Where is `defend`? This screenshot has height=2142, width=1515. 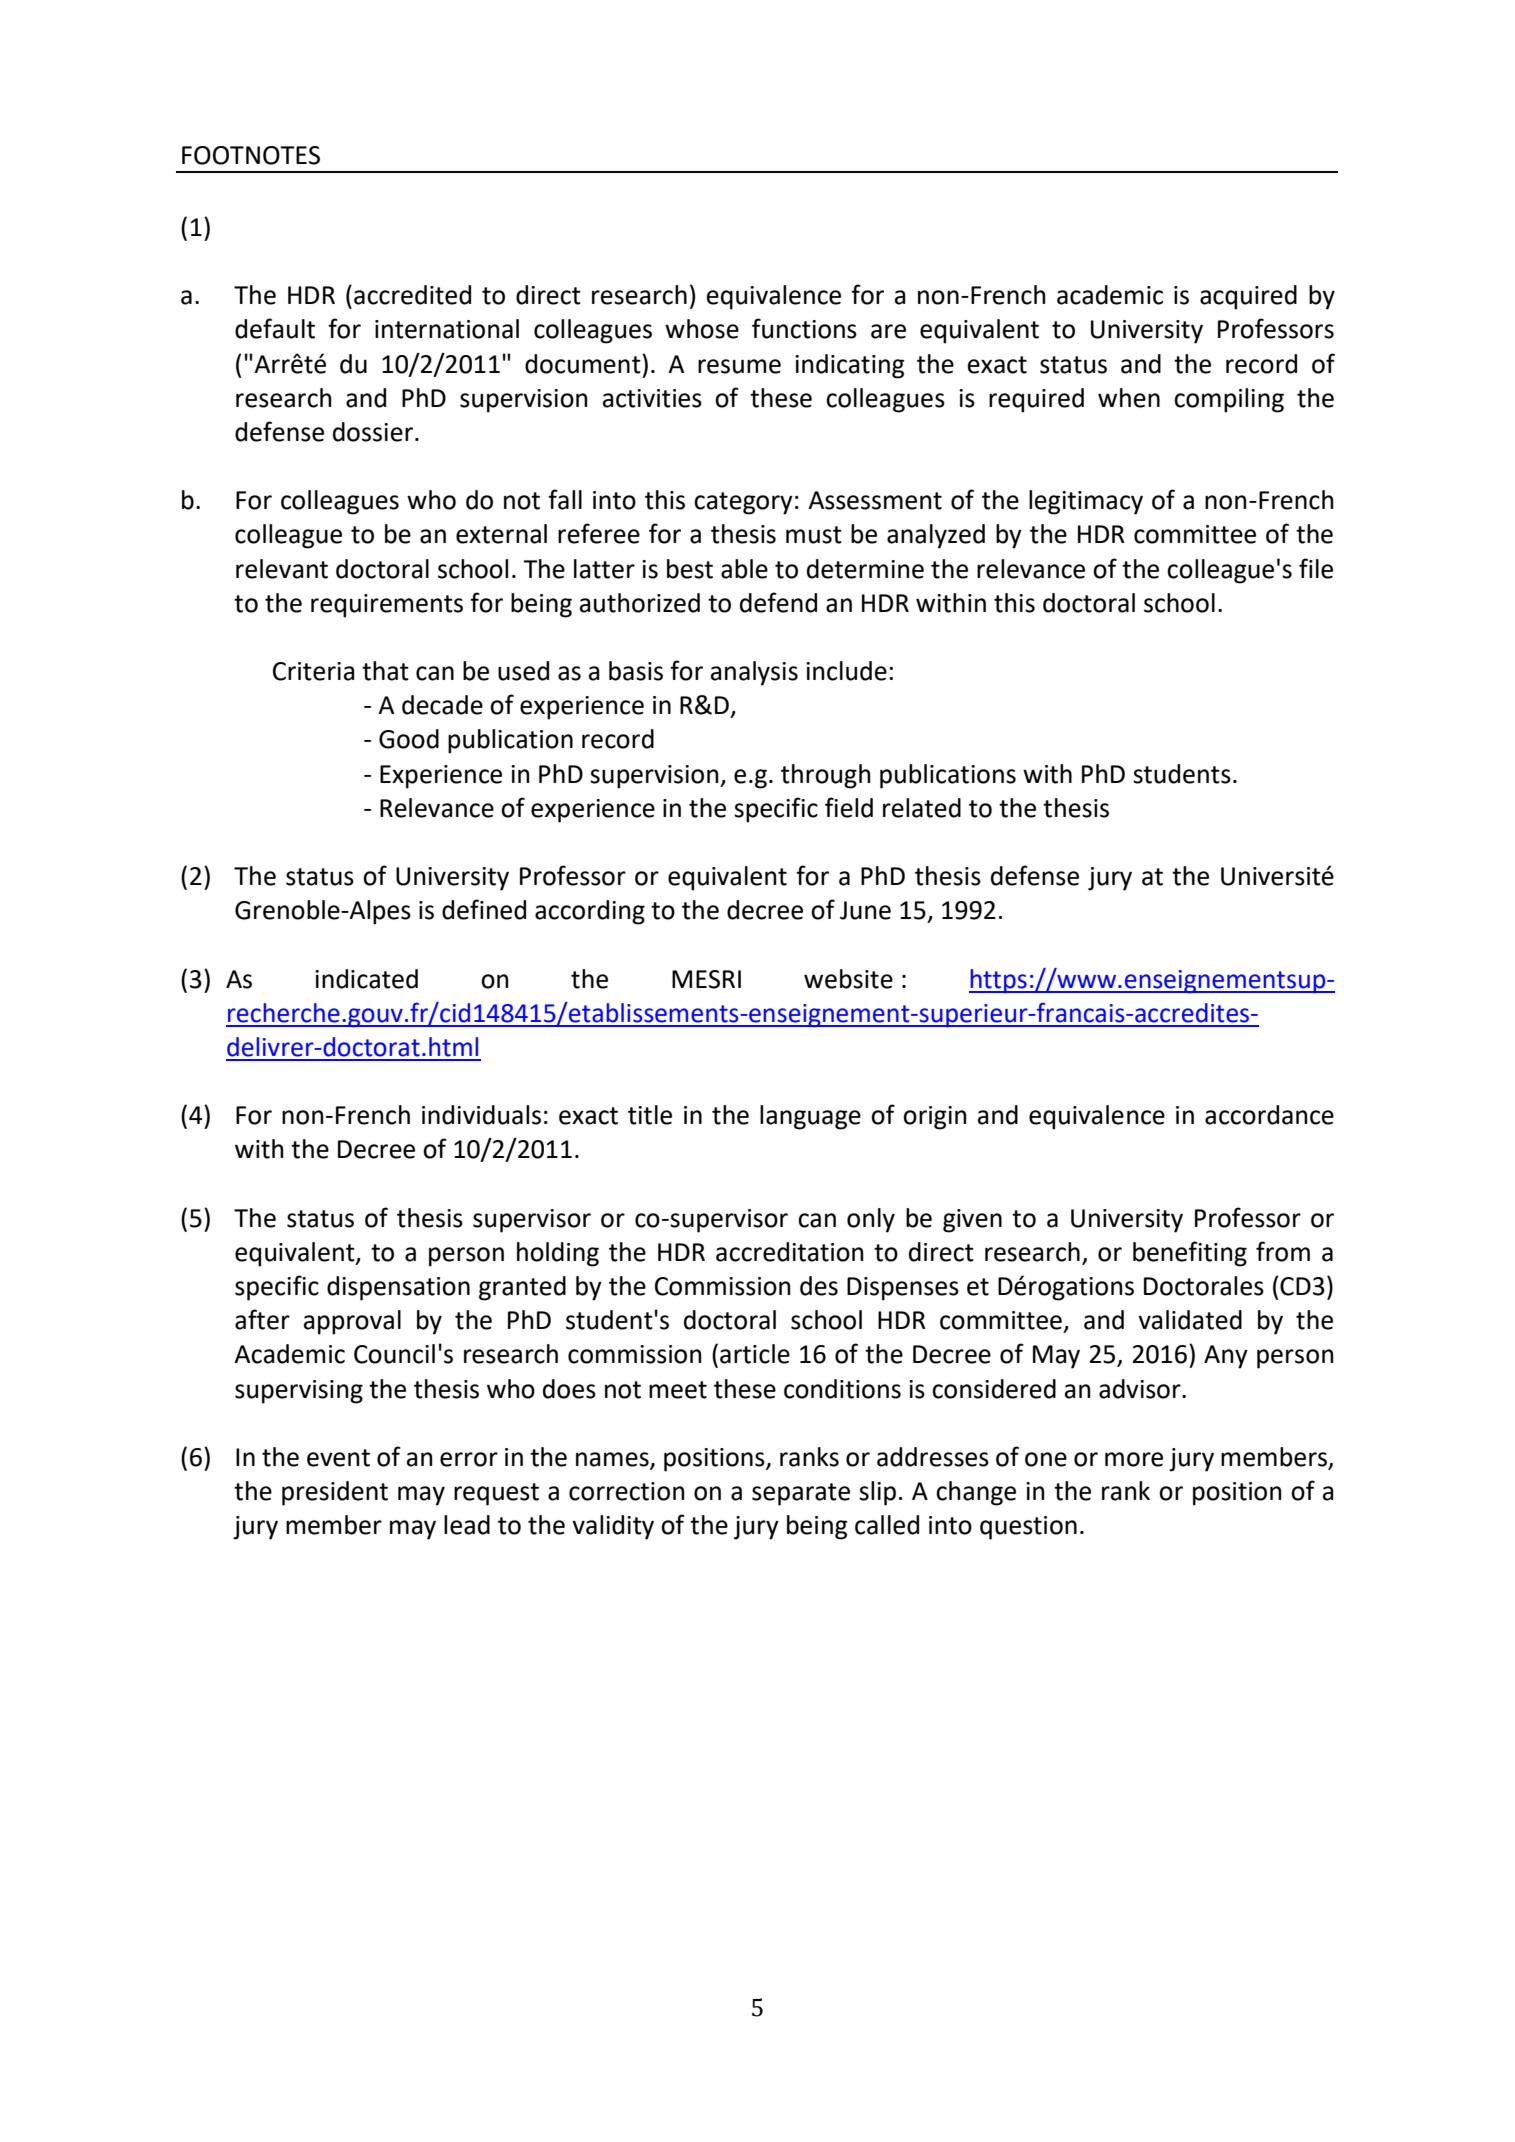
defend is located at coordinates (778, 602).
